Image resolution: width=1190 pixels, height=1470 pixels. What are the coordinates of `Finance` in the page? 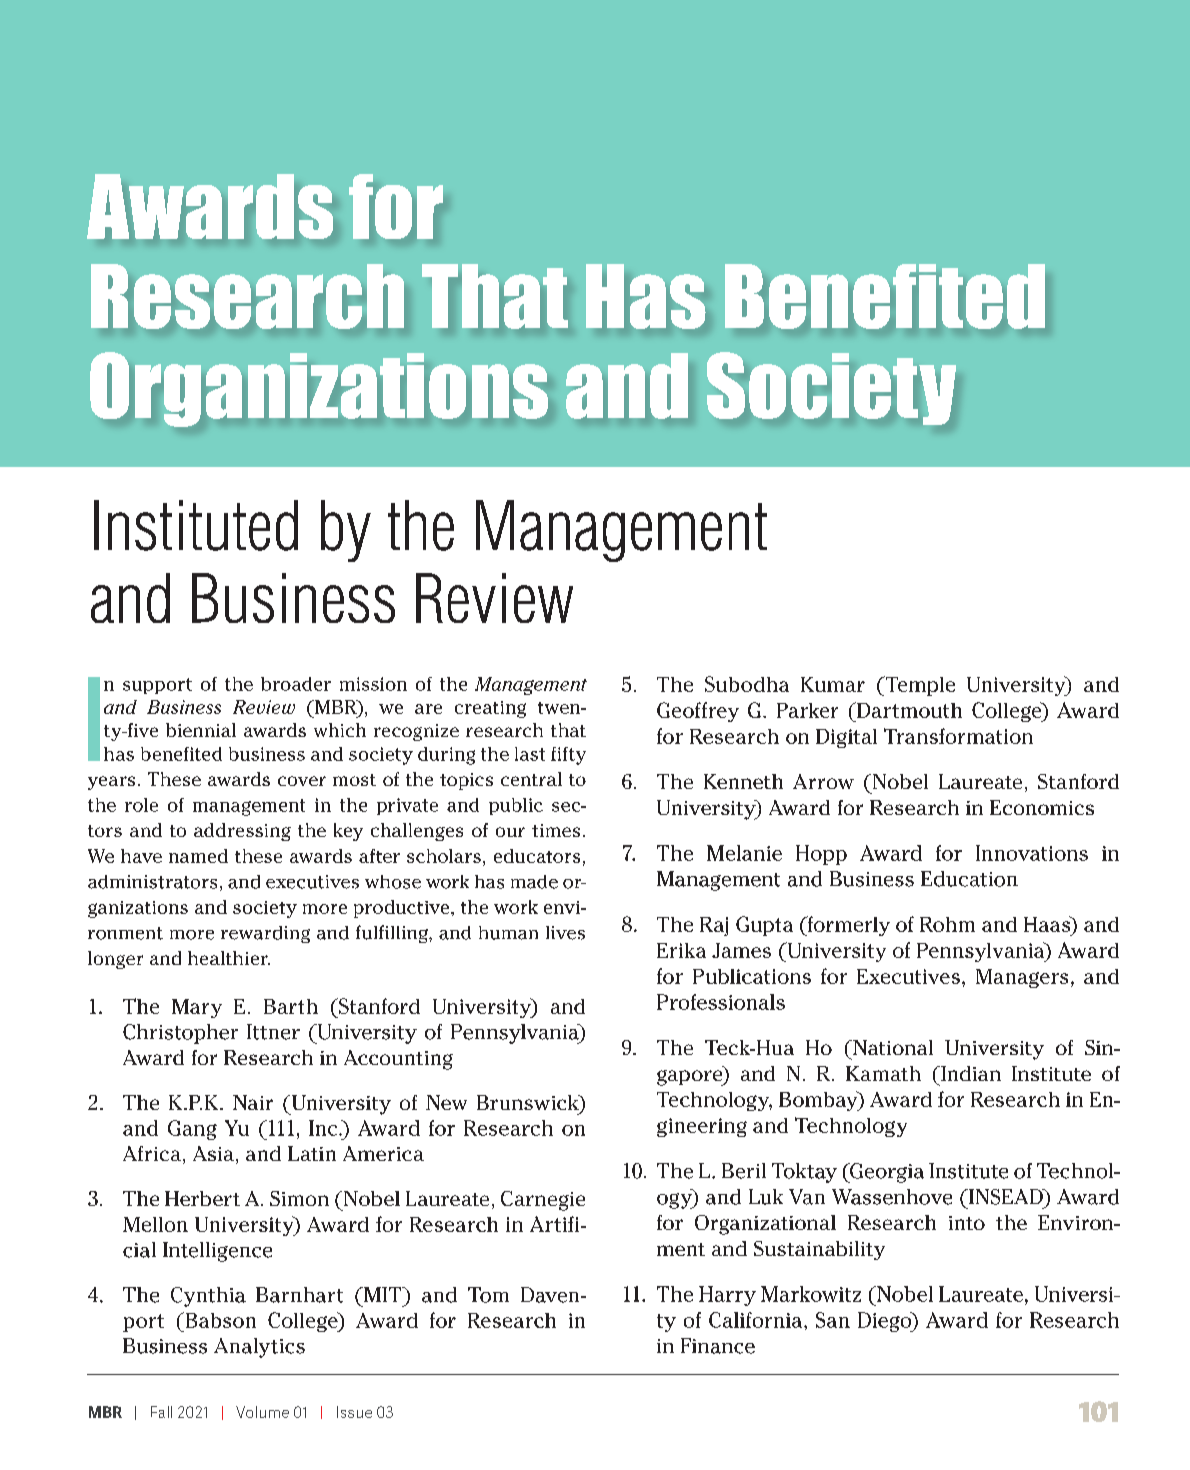 It's located at (718, 1346).
